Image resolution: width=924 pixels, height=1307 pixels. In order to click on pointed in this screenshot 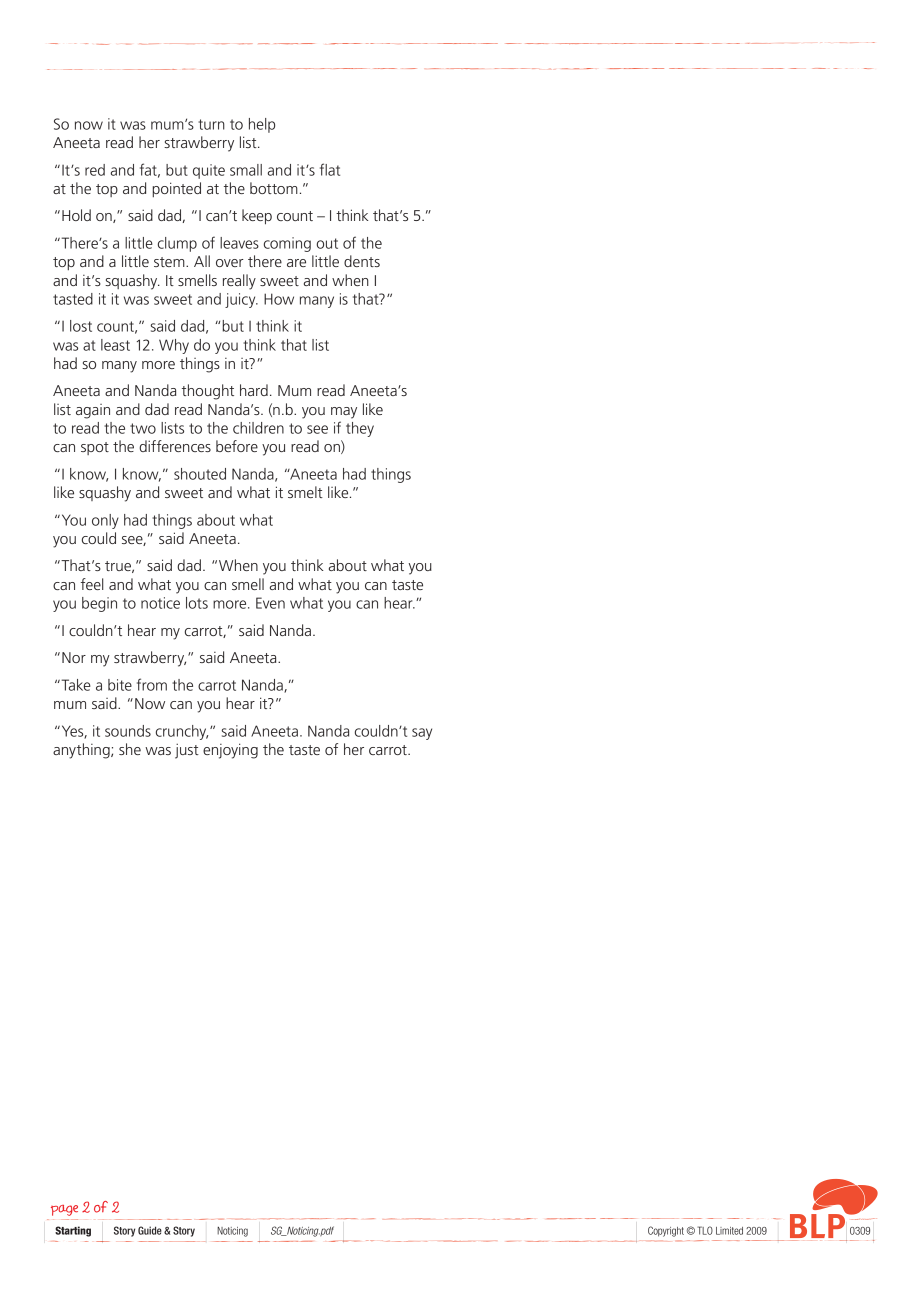, I will do `click(176, 189)`.
